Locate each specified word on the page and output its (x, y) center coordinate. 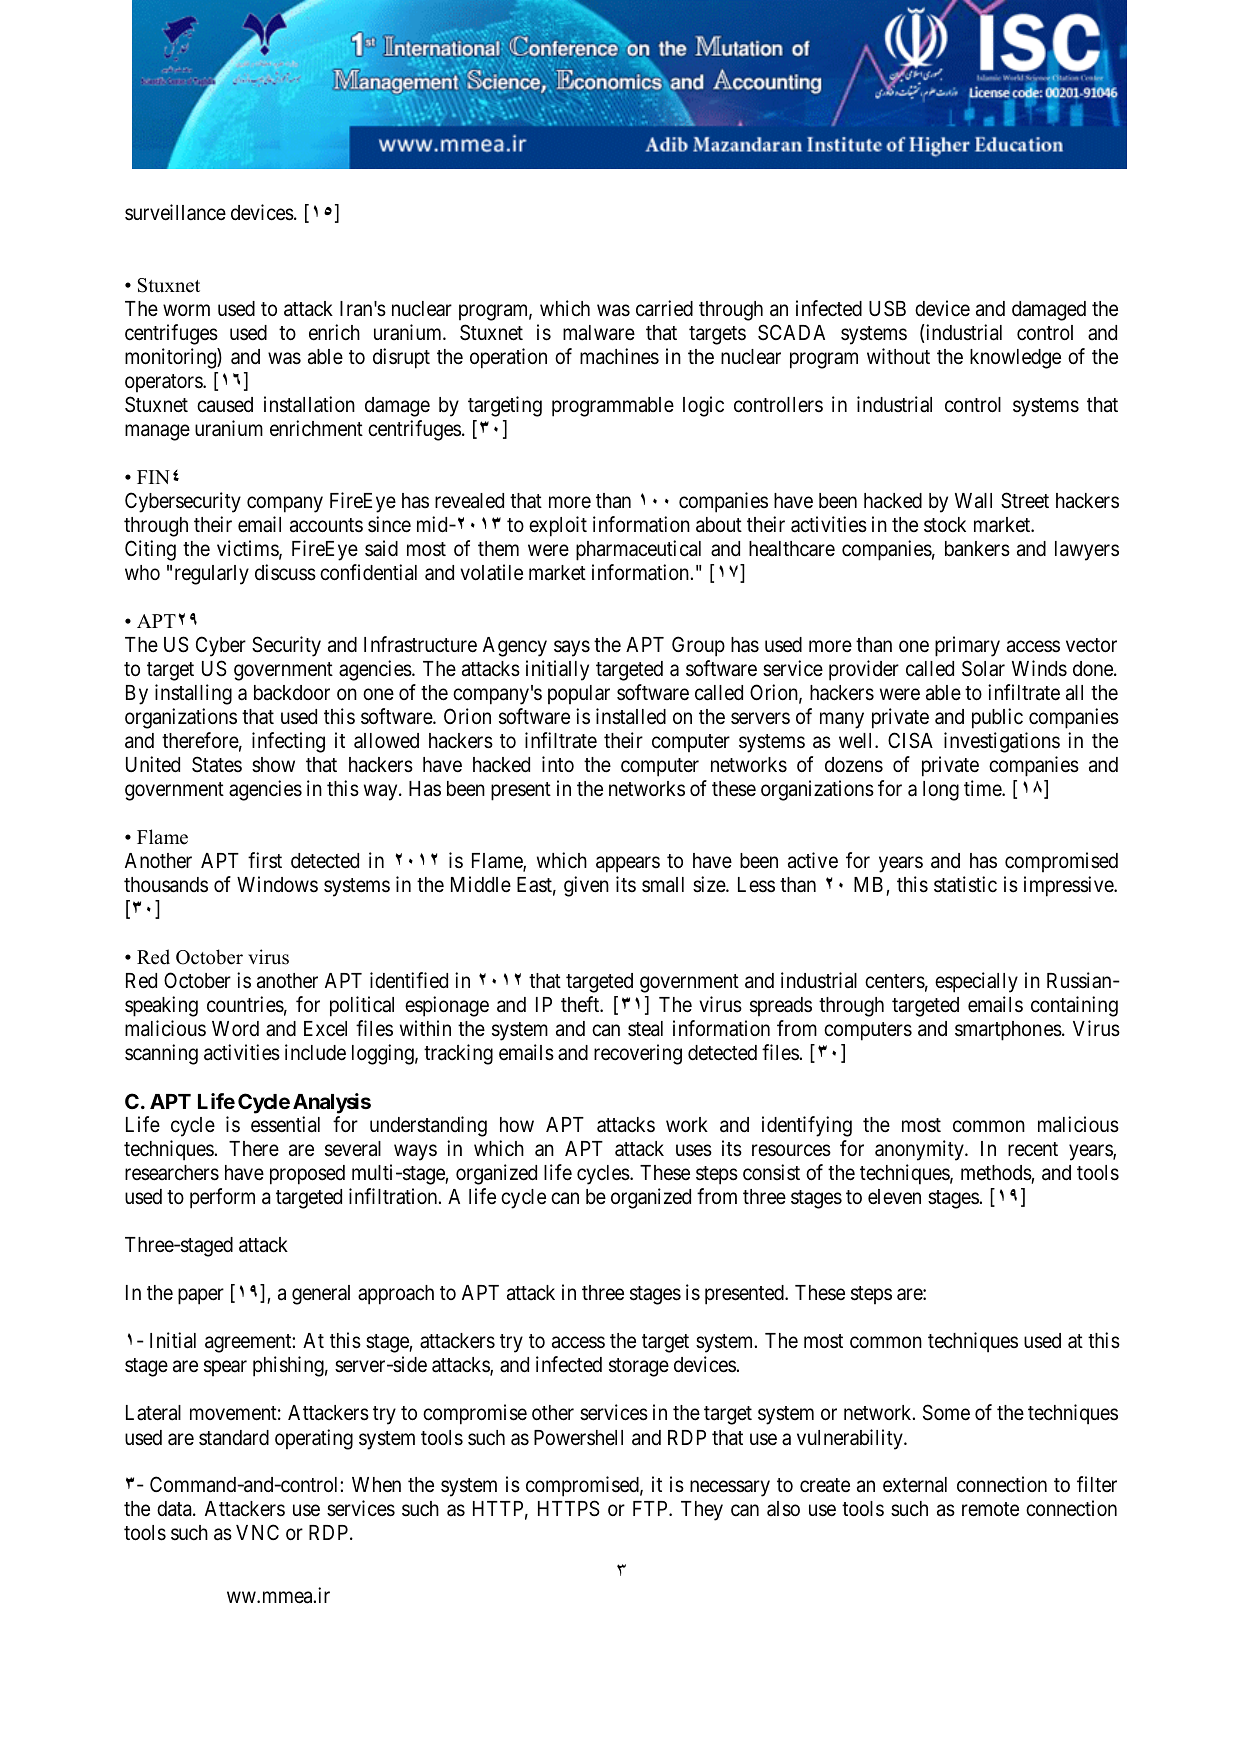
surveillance (175, 212)
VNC (257, 1532)
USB (887, 308)
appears (628, 865)
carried (664, 308)
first (265, 860)
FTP (651, 1508)
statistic (965, 884)
